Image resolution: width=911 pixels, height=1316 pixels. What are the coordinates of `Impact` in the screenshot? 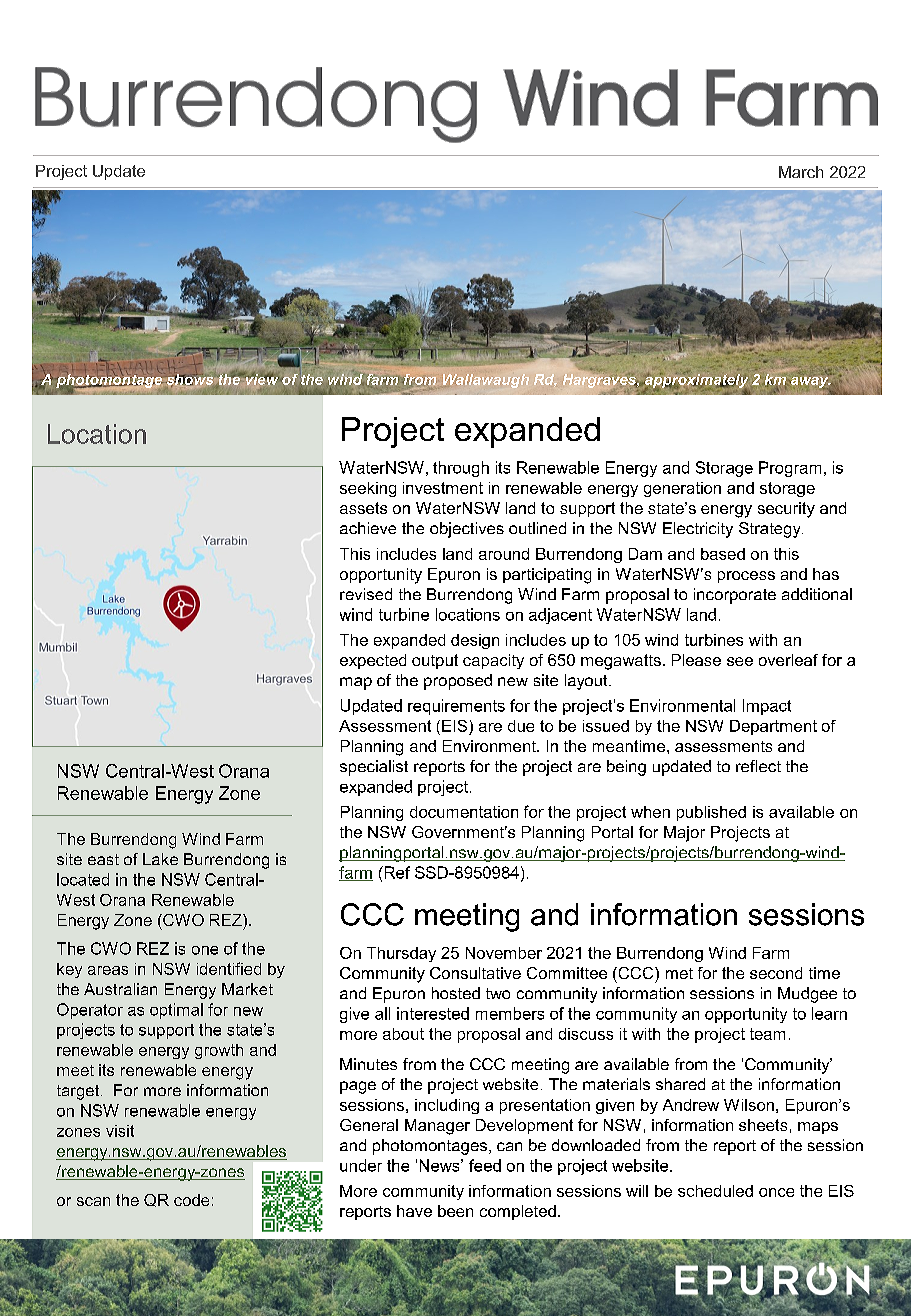 It's located at (767, 707).
